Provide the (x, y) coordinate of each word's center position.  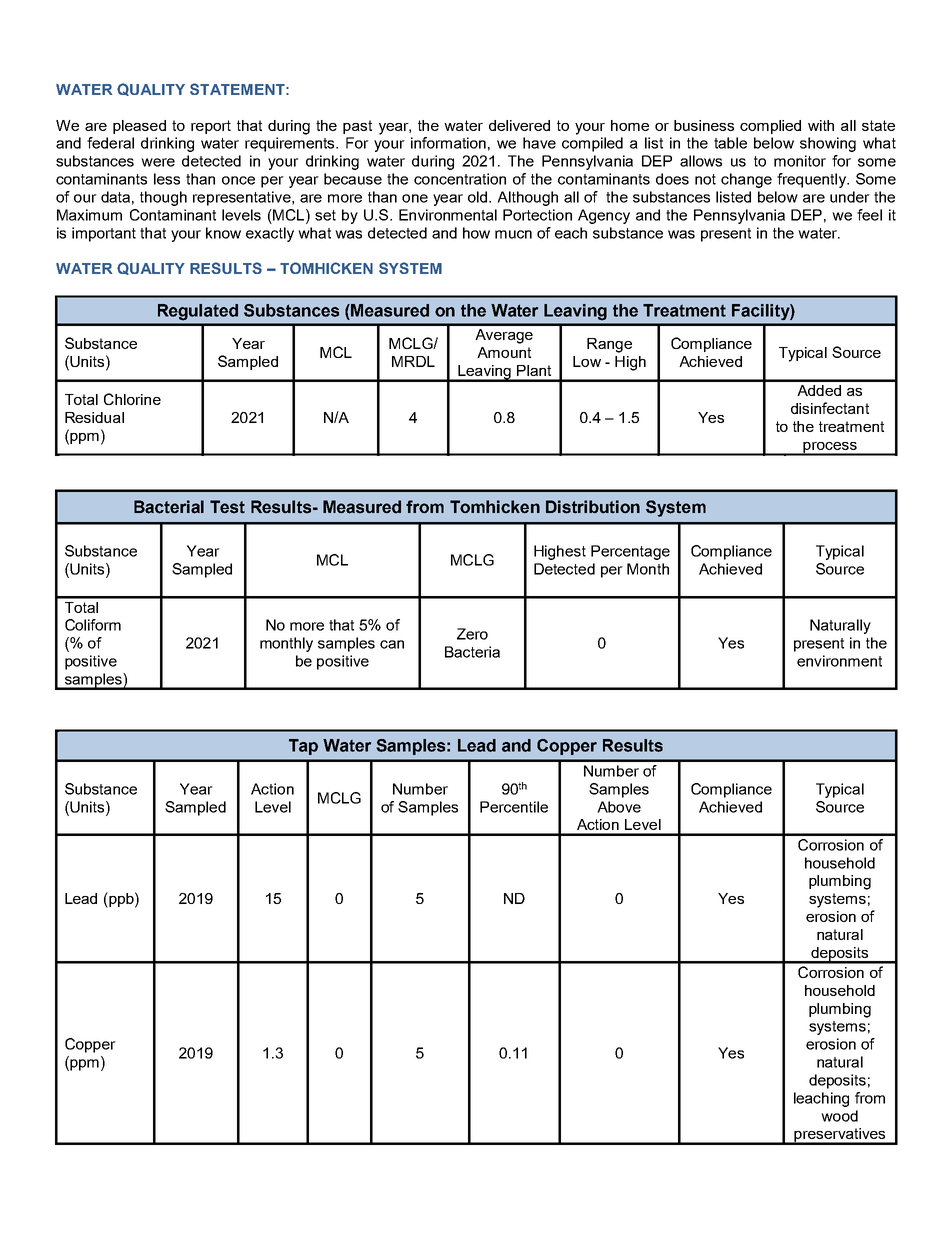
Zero (472, 634)
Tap (303, 747)
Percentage (630, 552)
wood (839, 1116)
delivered (519, 125)
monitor (800, 161)
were (158, 162)
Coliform (93, 625)
